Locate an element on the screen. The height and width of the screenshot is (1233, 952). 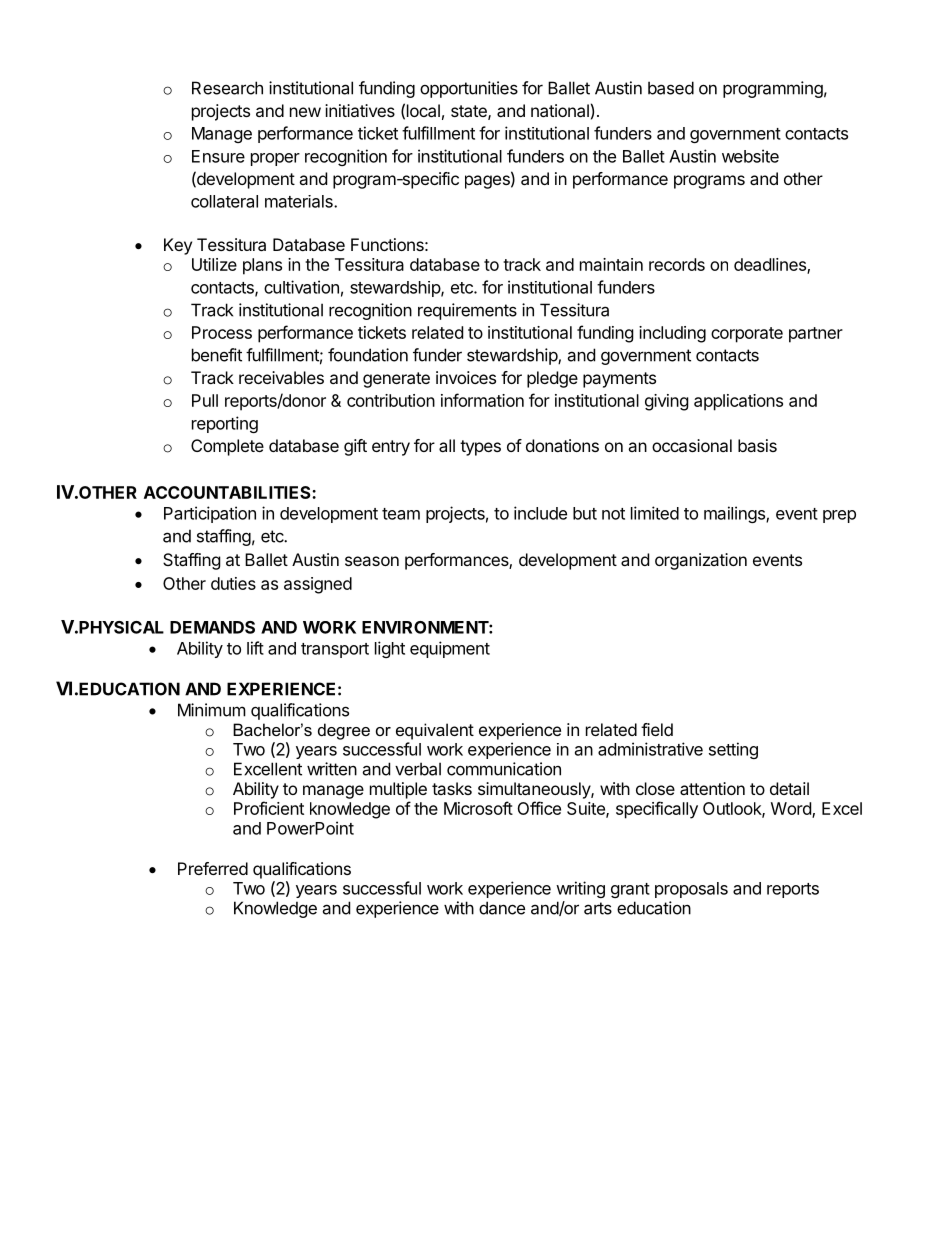
Preferred is located at coordinates (213, 868).
